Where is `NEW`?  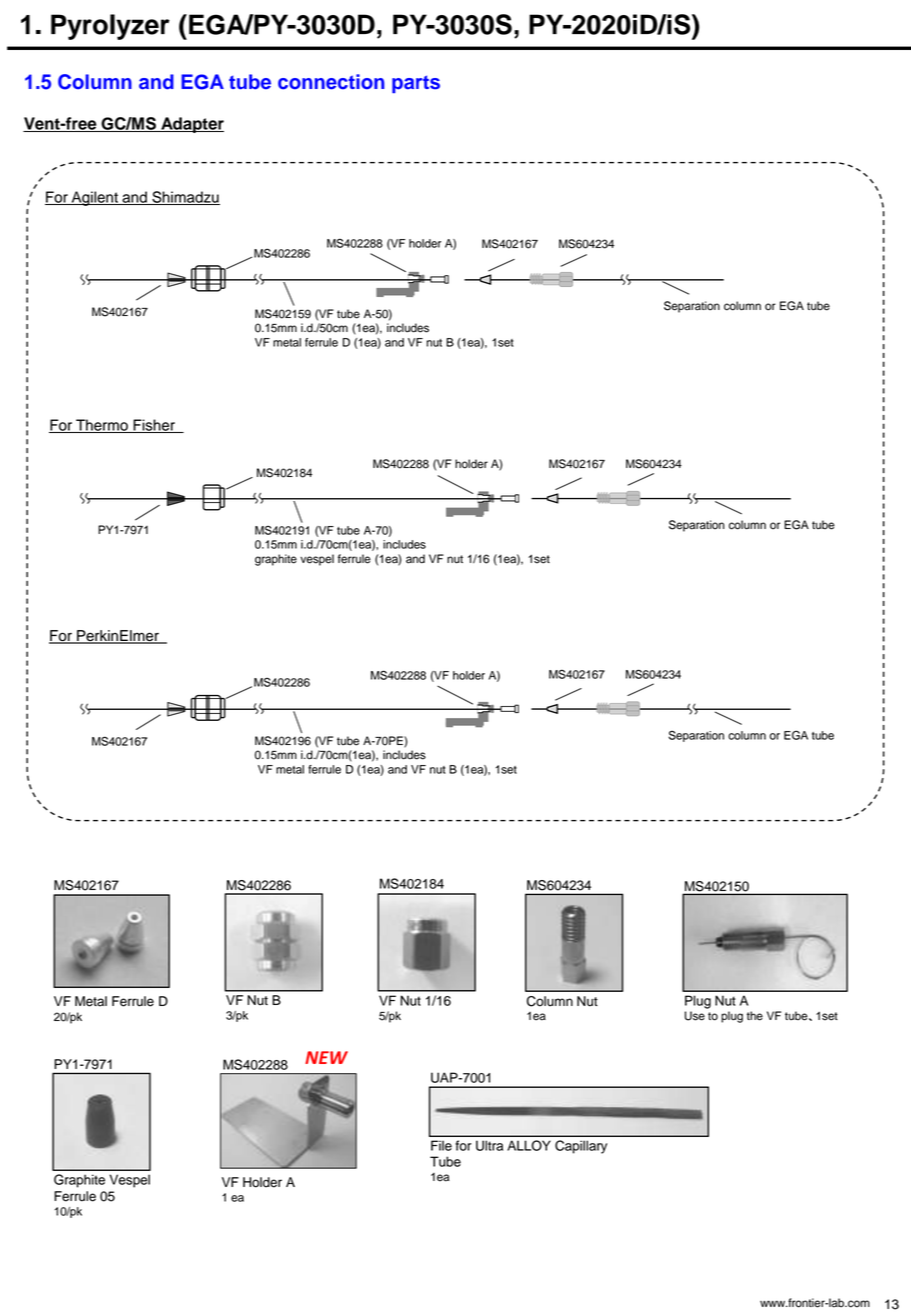 NEW is located at coordinates (326, 1057).
